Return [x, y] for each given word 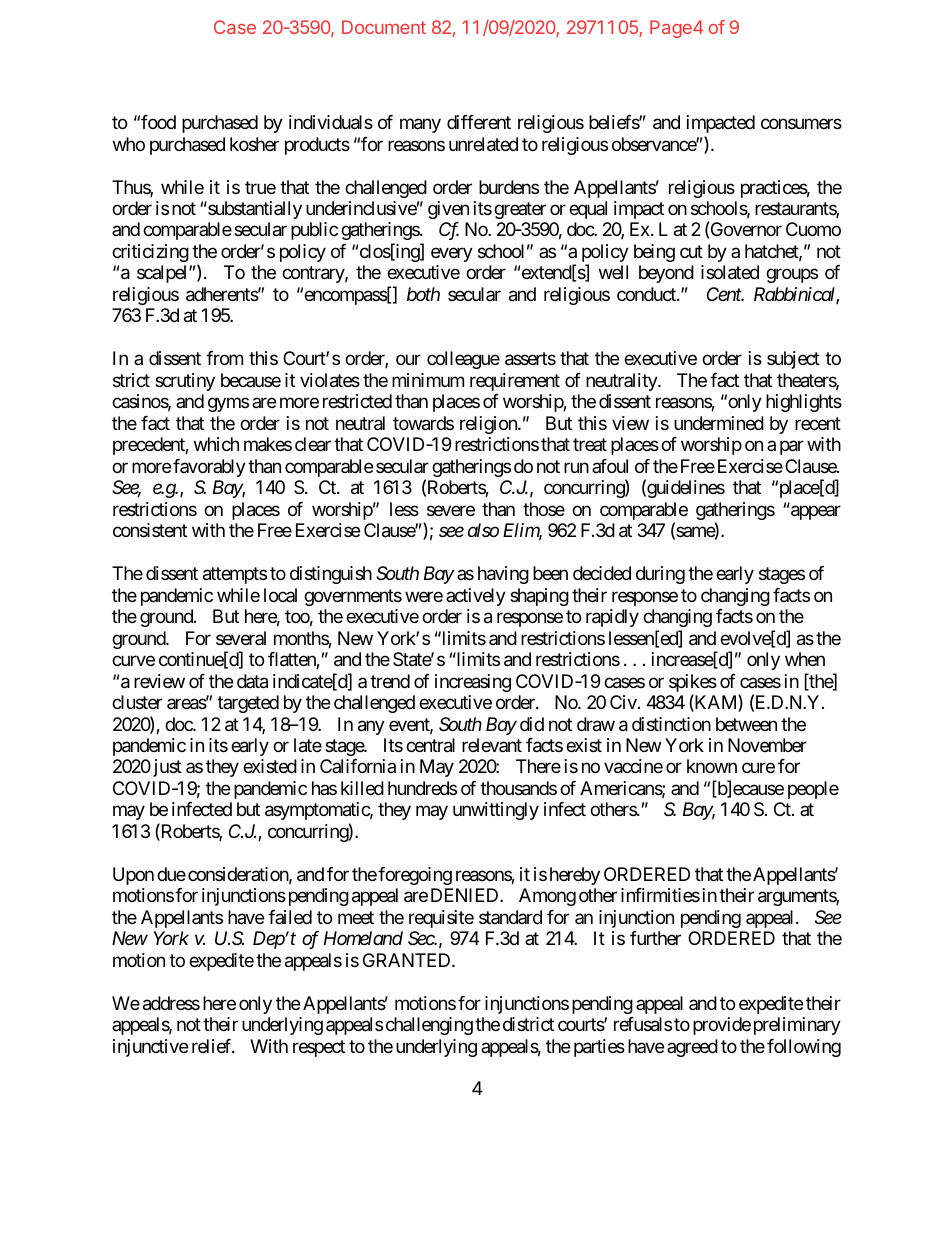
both [423, 294]
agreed [692, 1048]
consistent [150, 530]
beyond [666, 274]
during [660, 575]
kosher [254, 144]
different [479, 122]
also [483, 530]
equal [588, 210]
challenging [429, 1026]
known [712, 766]
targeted [248, 704]
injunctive [150, 1048]
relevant [492, 745]
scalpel [163, 274]
